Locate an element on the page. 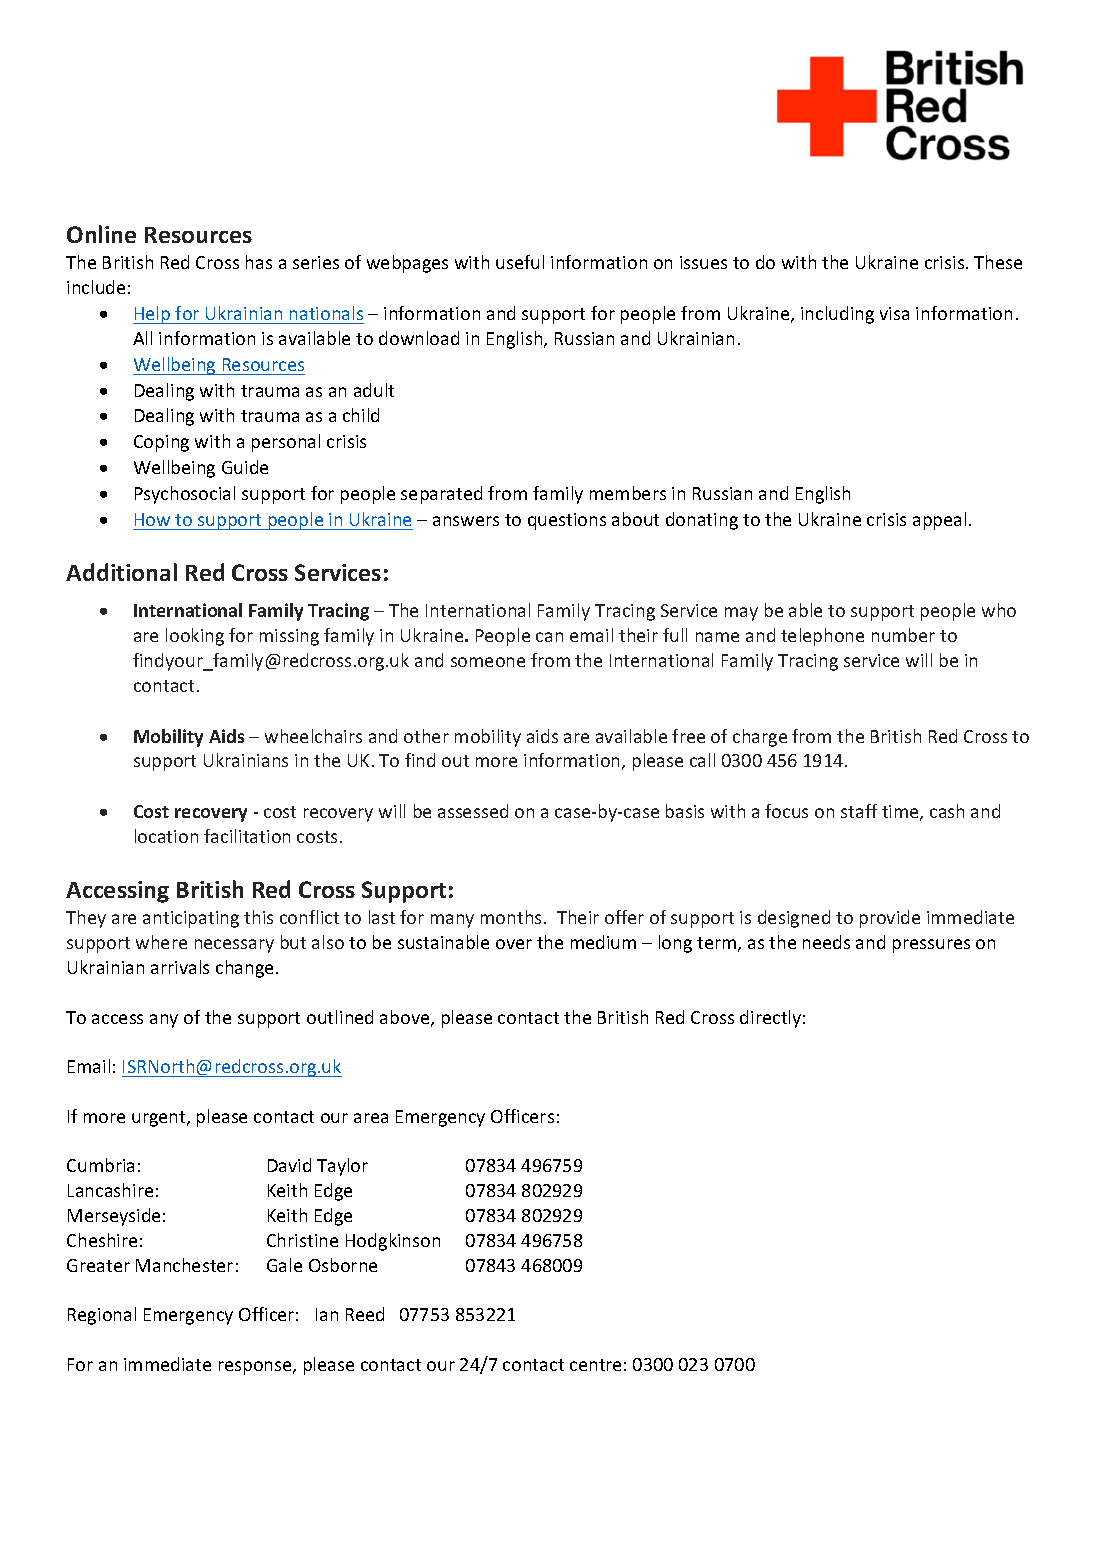 This page has height=1556, width=1100. looking is located at coordinates (195, 637).
